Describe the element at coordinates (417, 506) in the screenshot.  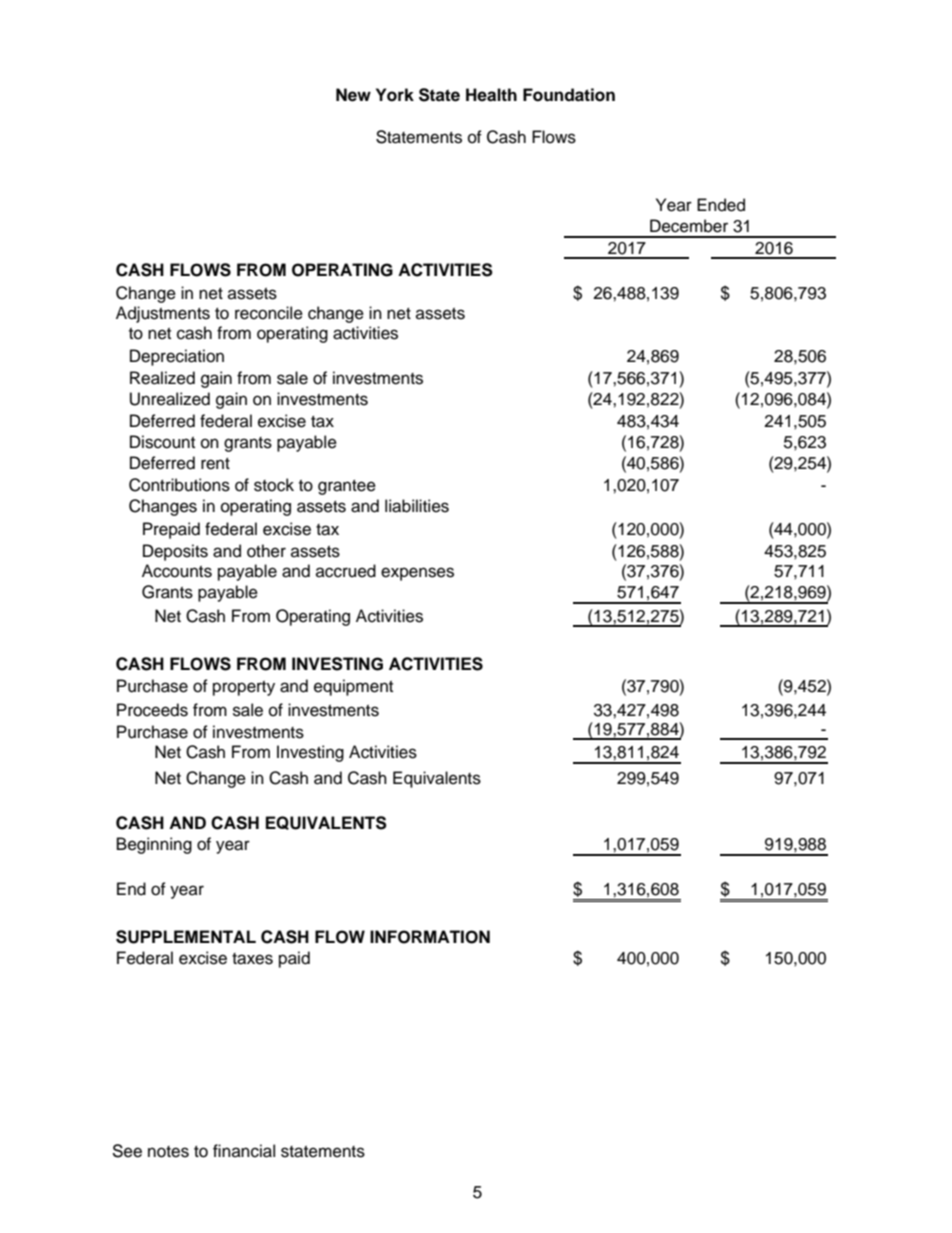
I see `liabilities` at that location.
